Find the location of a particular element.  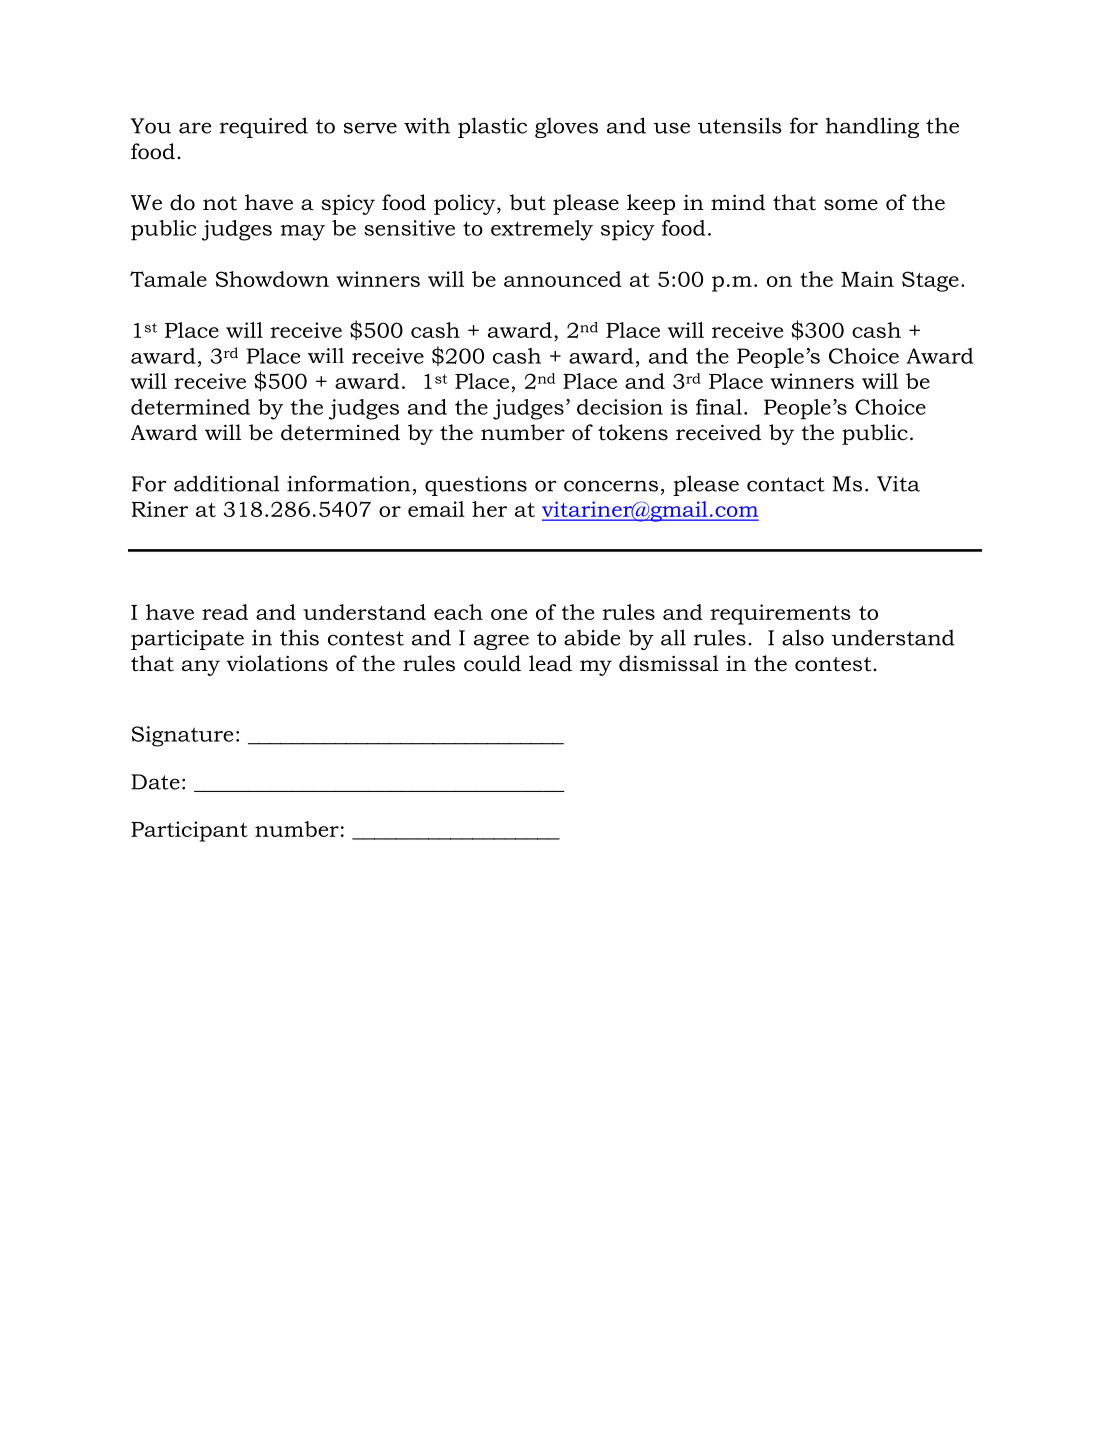

also is located at coordinates (803, 637).
